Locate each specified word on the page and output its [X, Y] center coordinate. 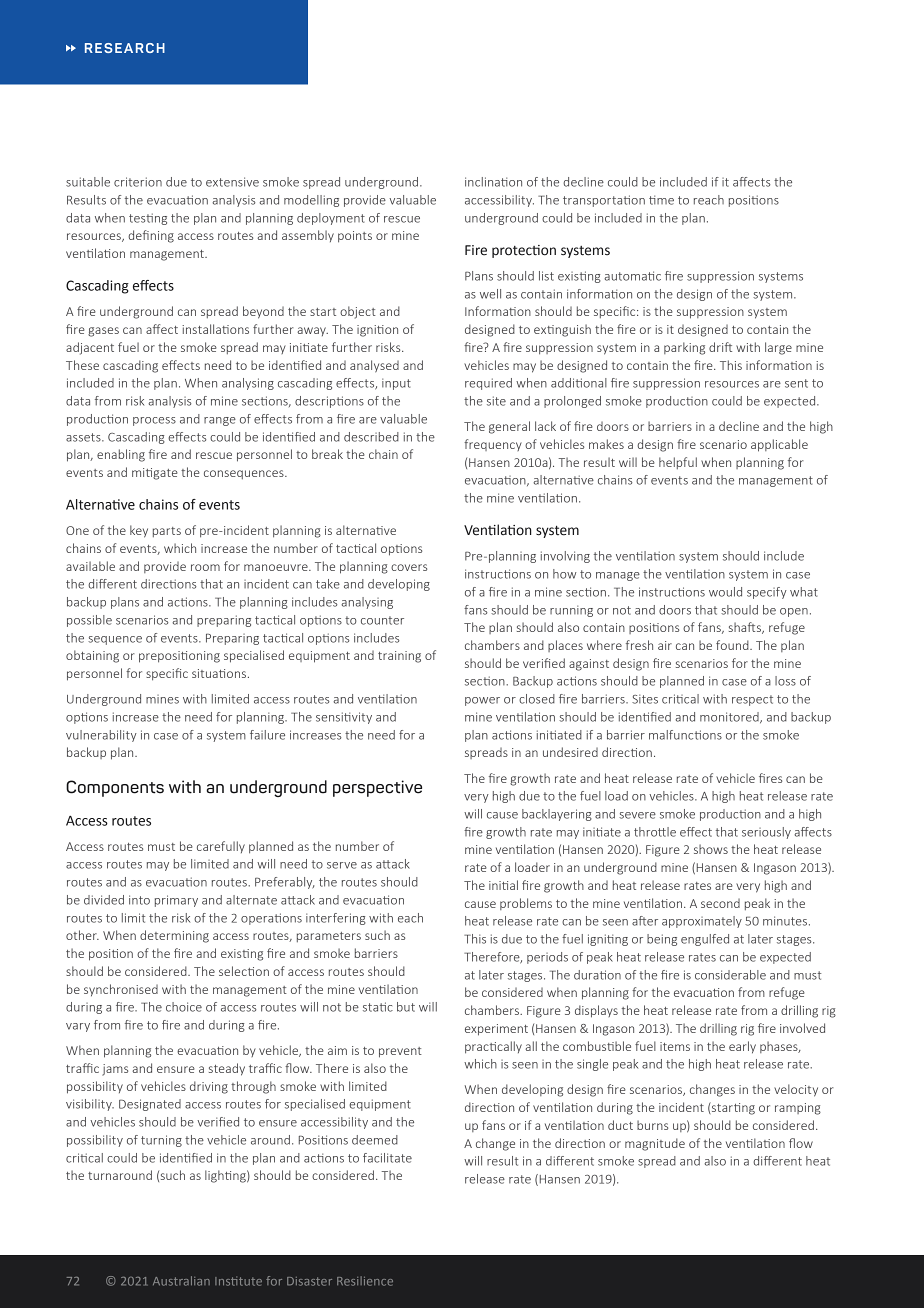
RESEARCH [125, 48]
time [661, 200]
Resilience [365, 1281]
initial [503, 885]
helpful [678, 463]
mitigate [155, 474]
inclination [493, 182]
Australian [181, 1281]
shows [711, 849]
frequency [493, 445]
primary [176, 901]
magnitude [655, 1144]
